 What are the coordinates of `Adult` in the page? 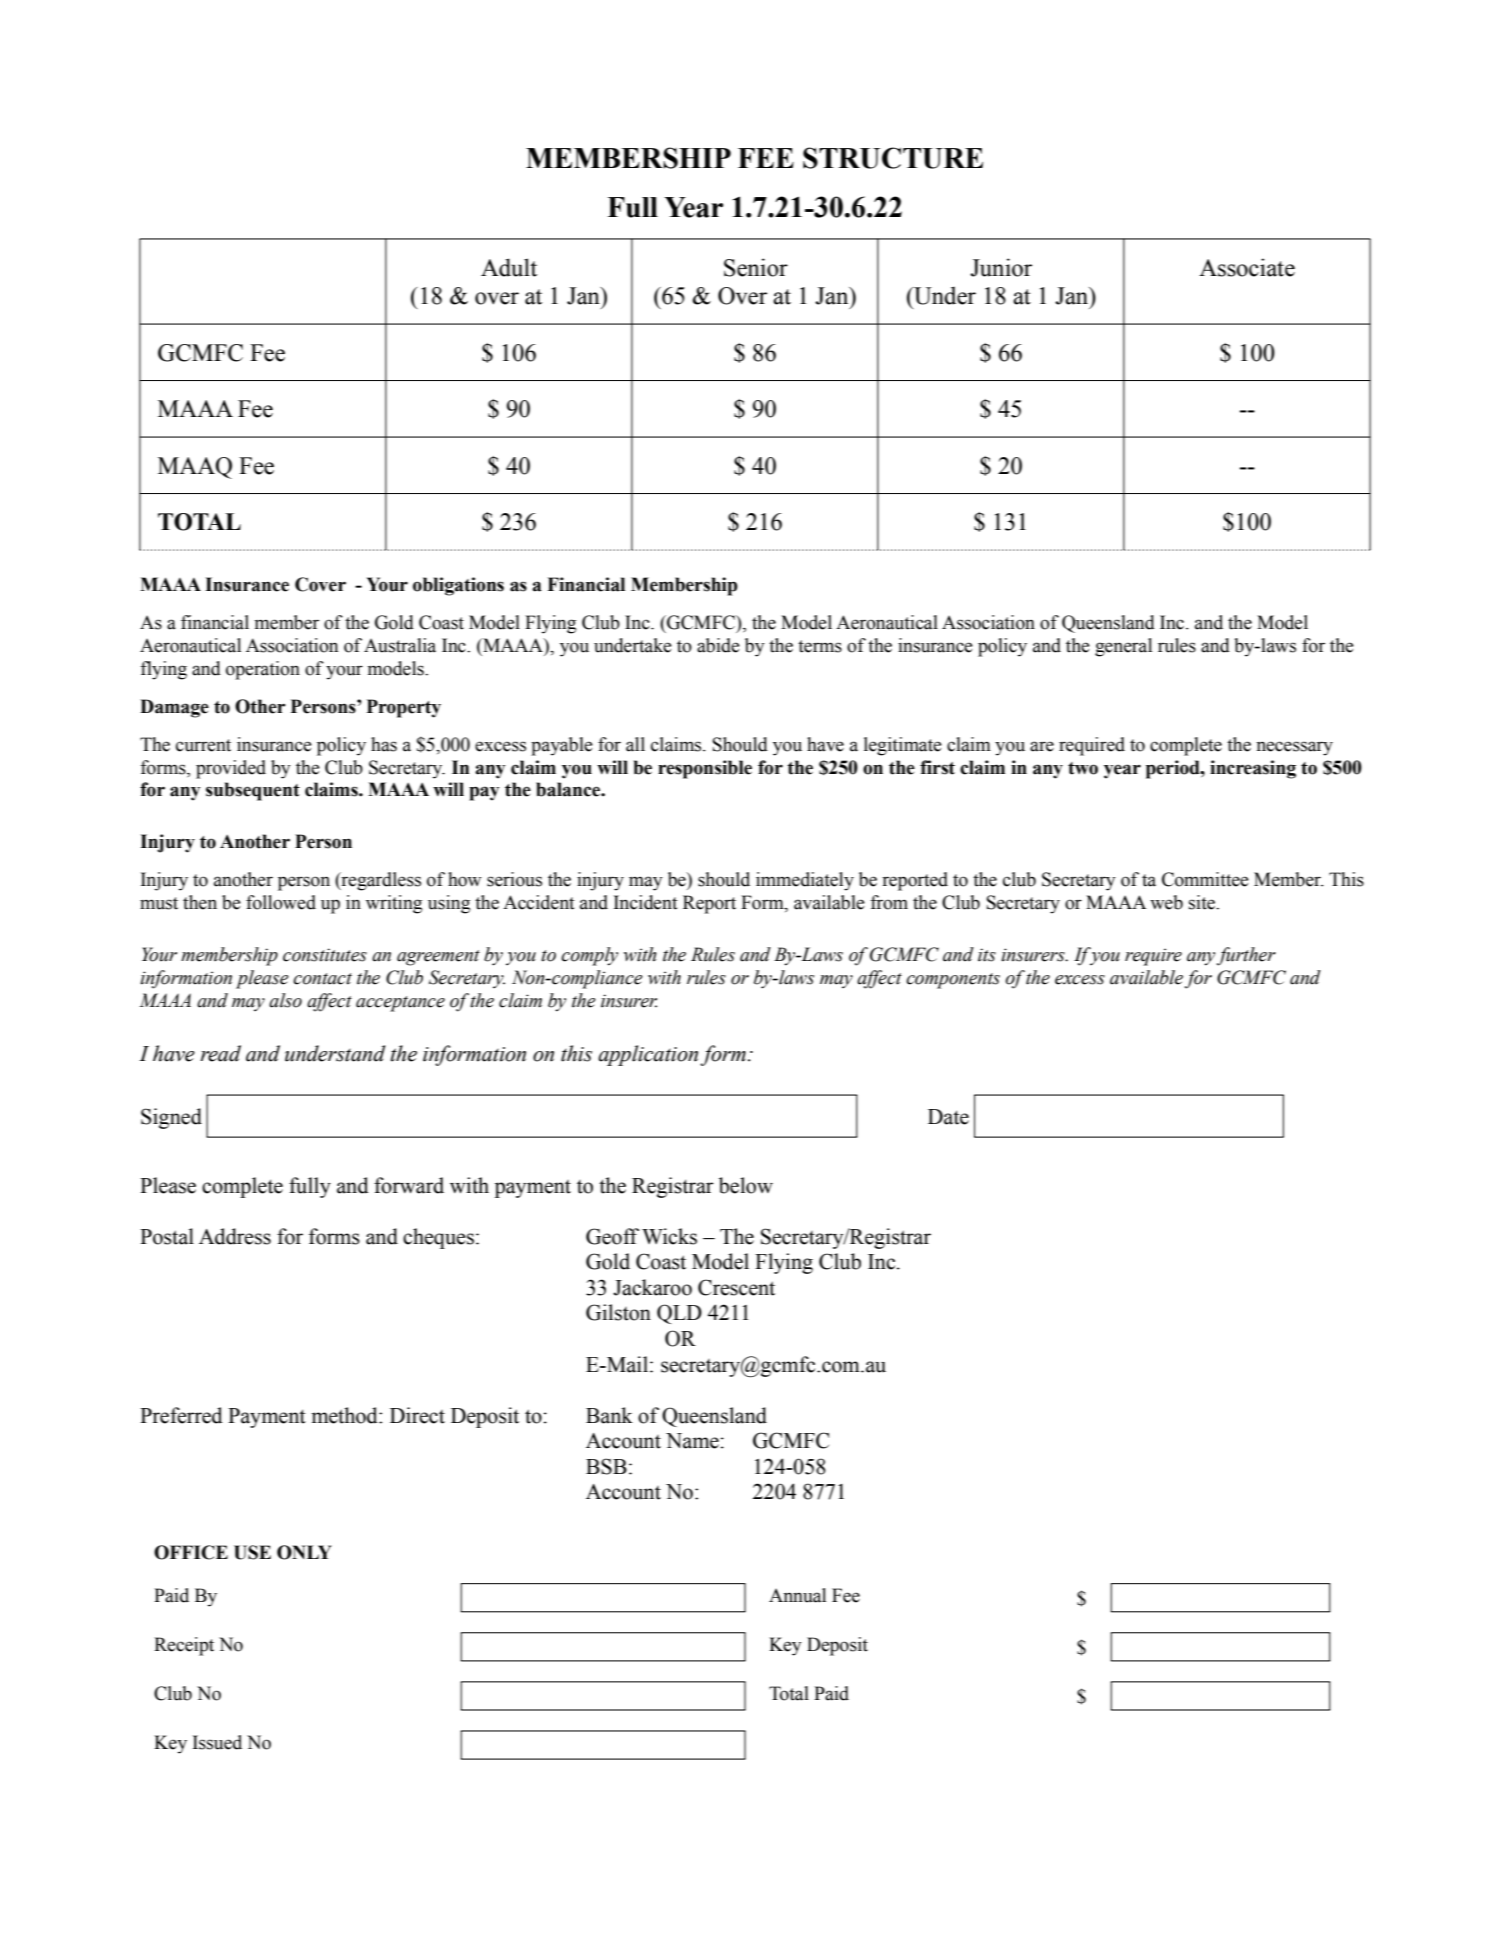 It's located at (509, 267).
